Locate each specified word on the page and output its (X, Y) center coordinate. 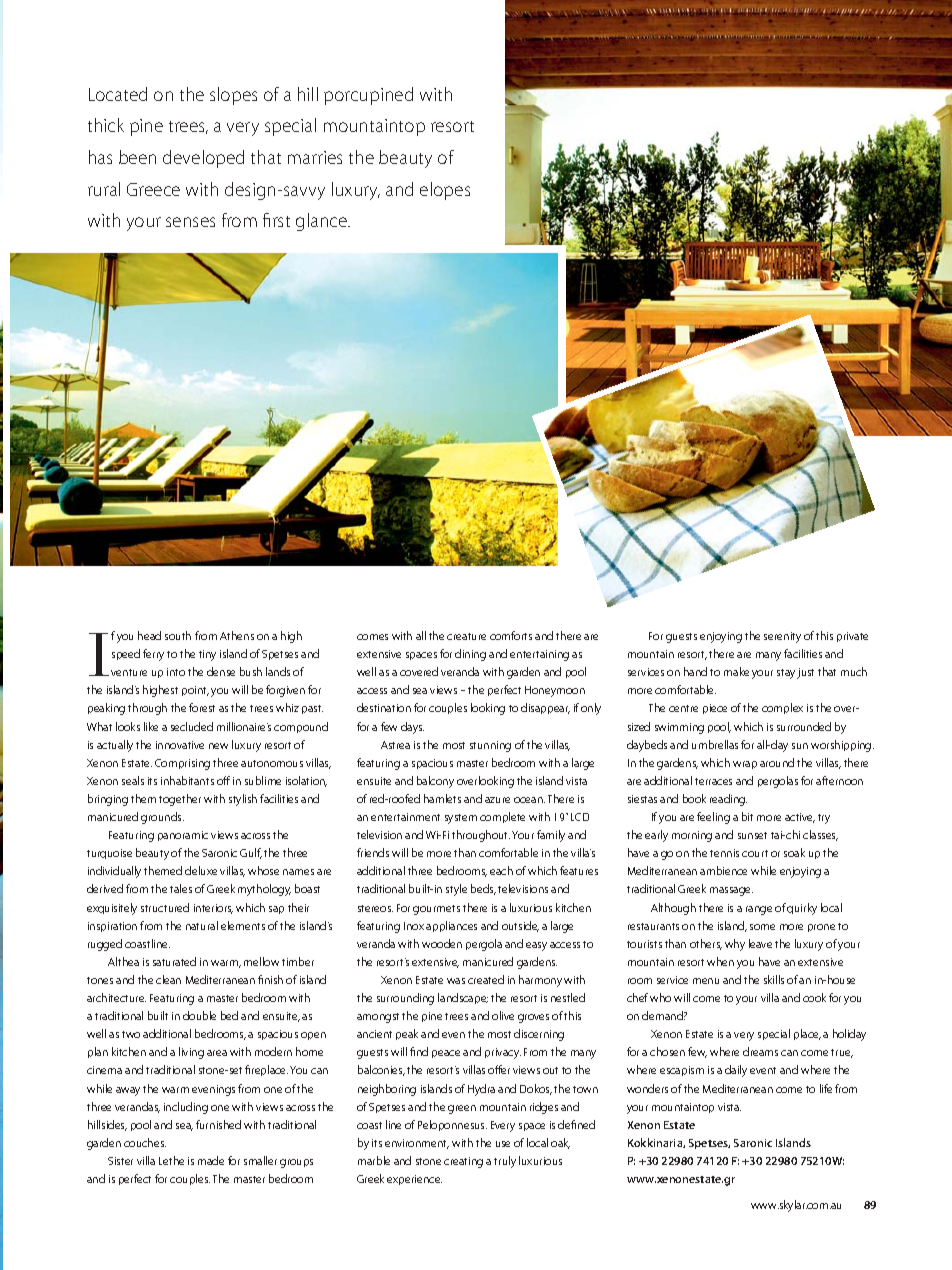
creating (463, 1162)
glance (323, 222)
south (178, 635)
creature (466, 636)
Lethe (171, 1160)
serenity (782, 637)
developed (203, 159)
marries (315, 157)
